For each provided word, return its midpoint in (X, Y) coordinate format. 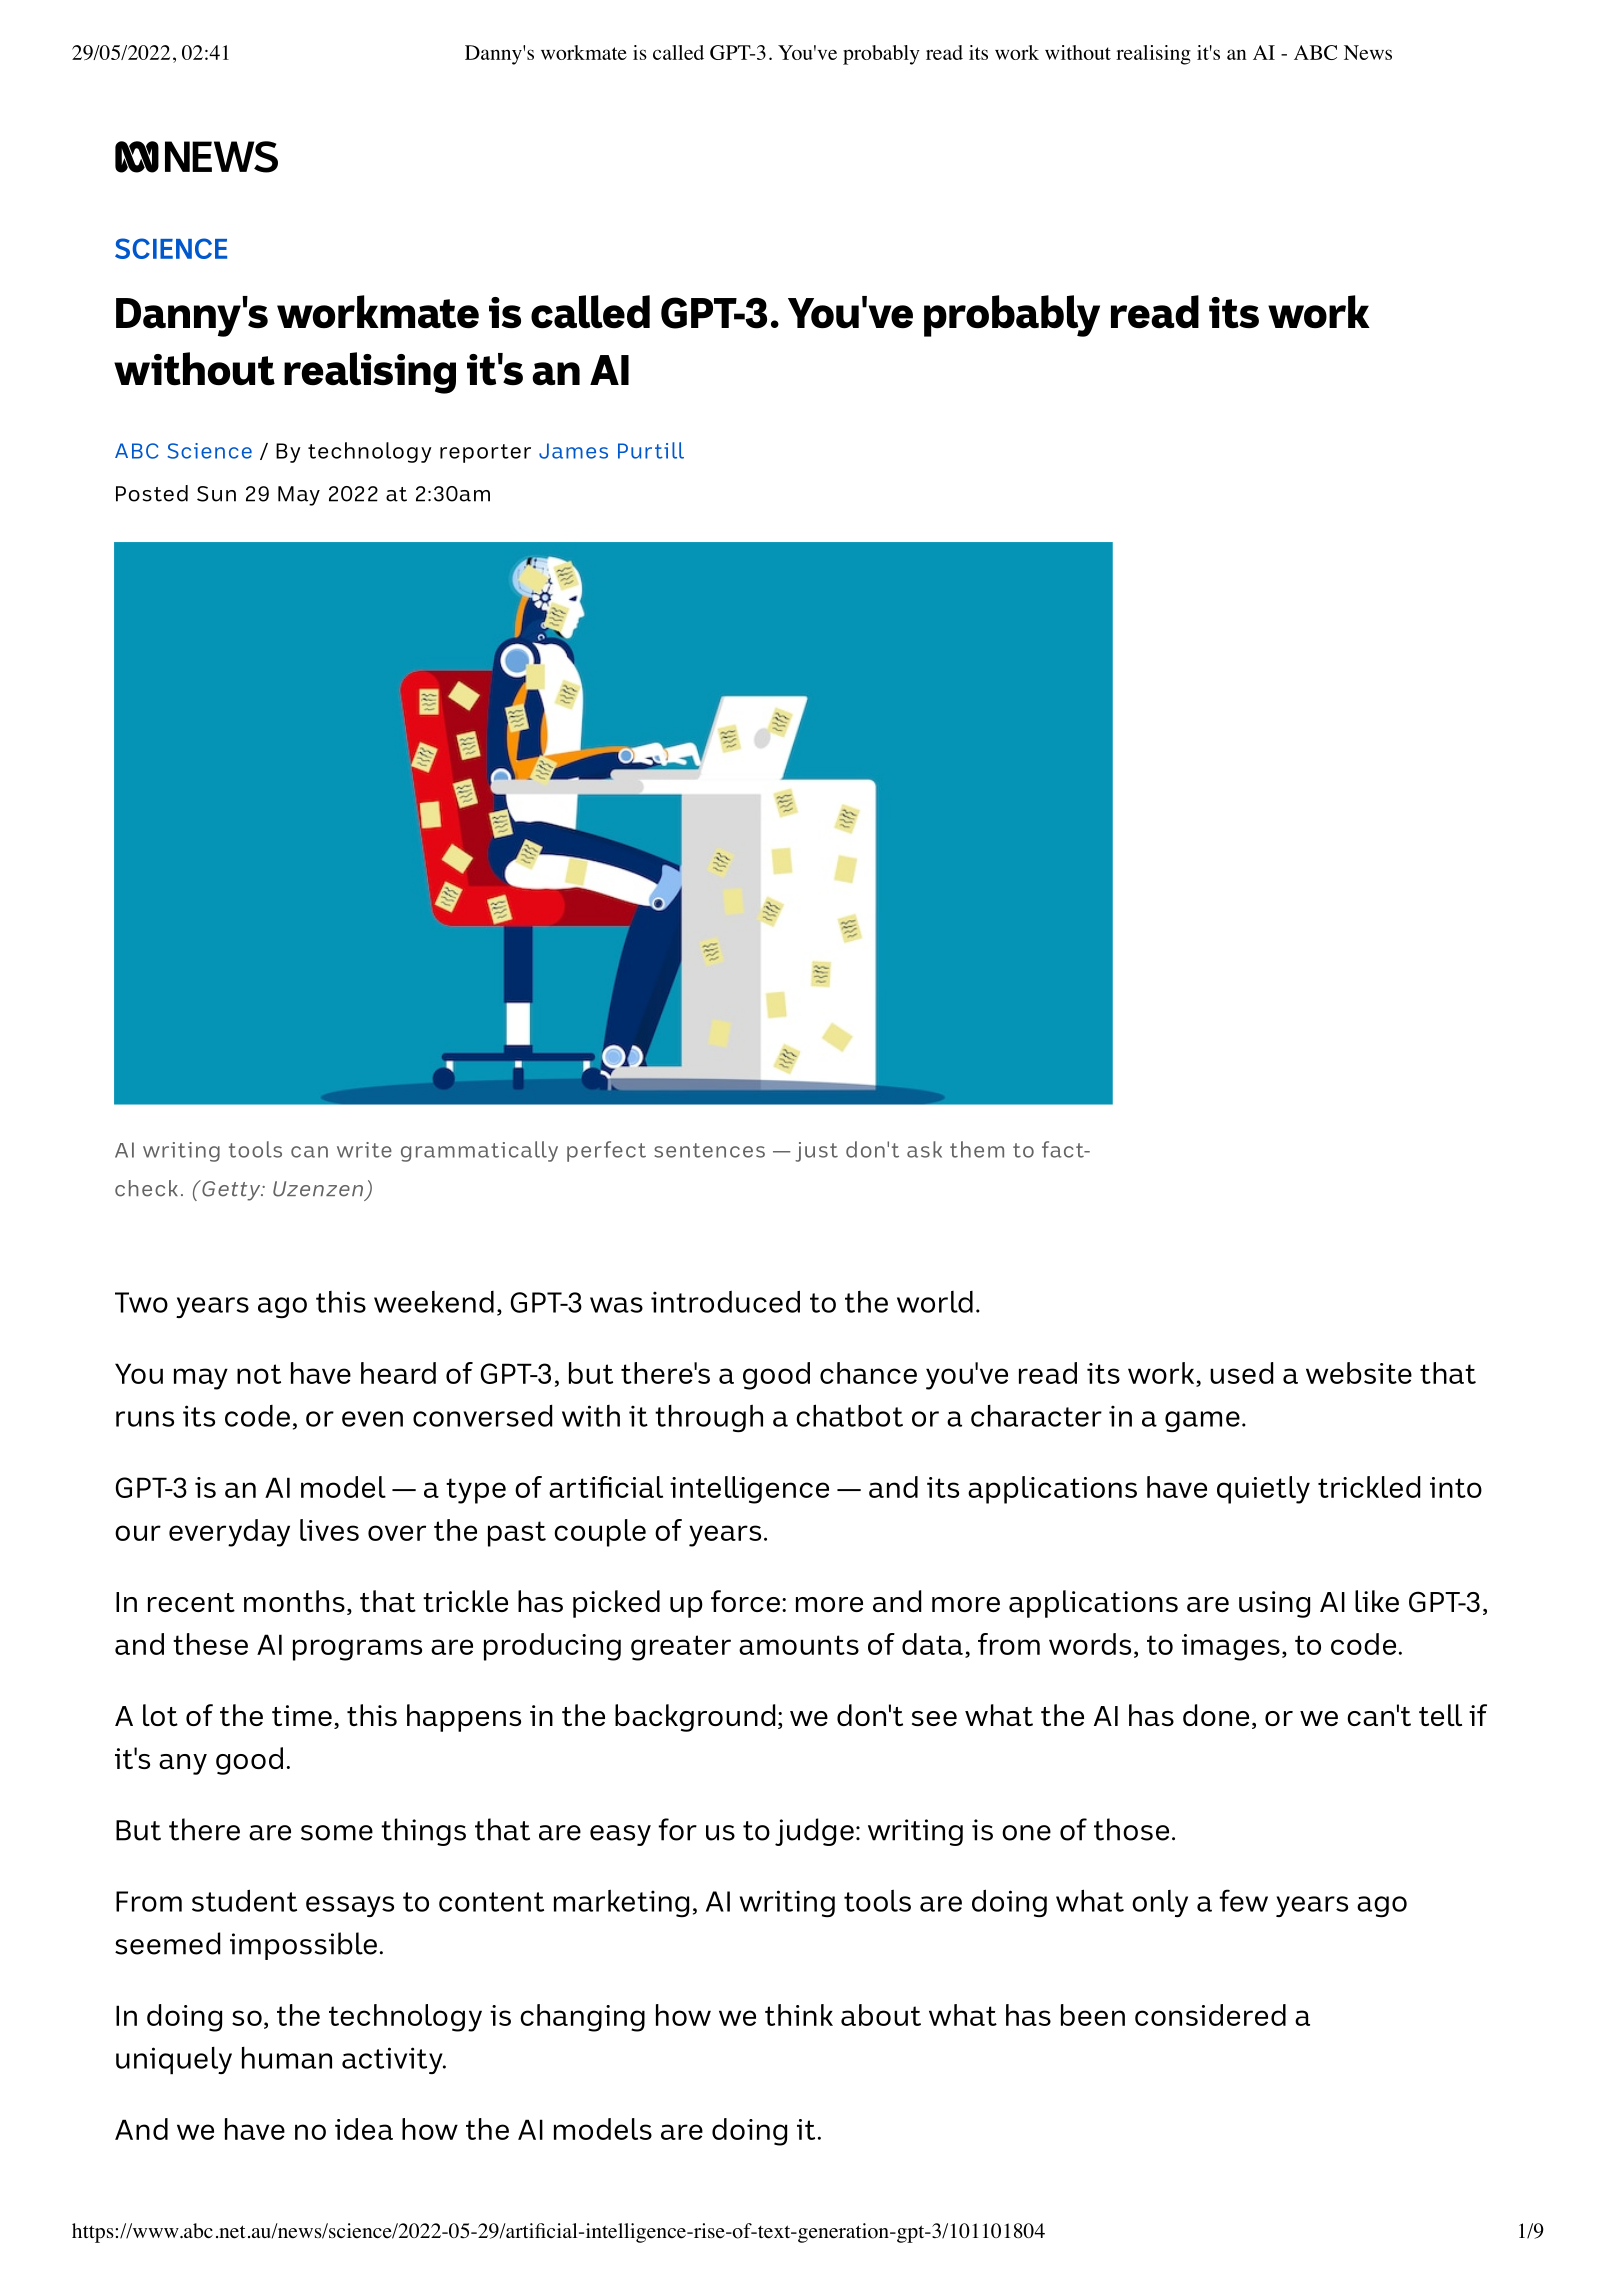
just (816, 1152)
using (1274, 1604)
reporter (485, 453)
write (364, 1150)
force (745, 1601)
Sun (216, 494)
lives (329, 1530)
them (977, 1149)
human (287, 2058)
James (573, 451)
